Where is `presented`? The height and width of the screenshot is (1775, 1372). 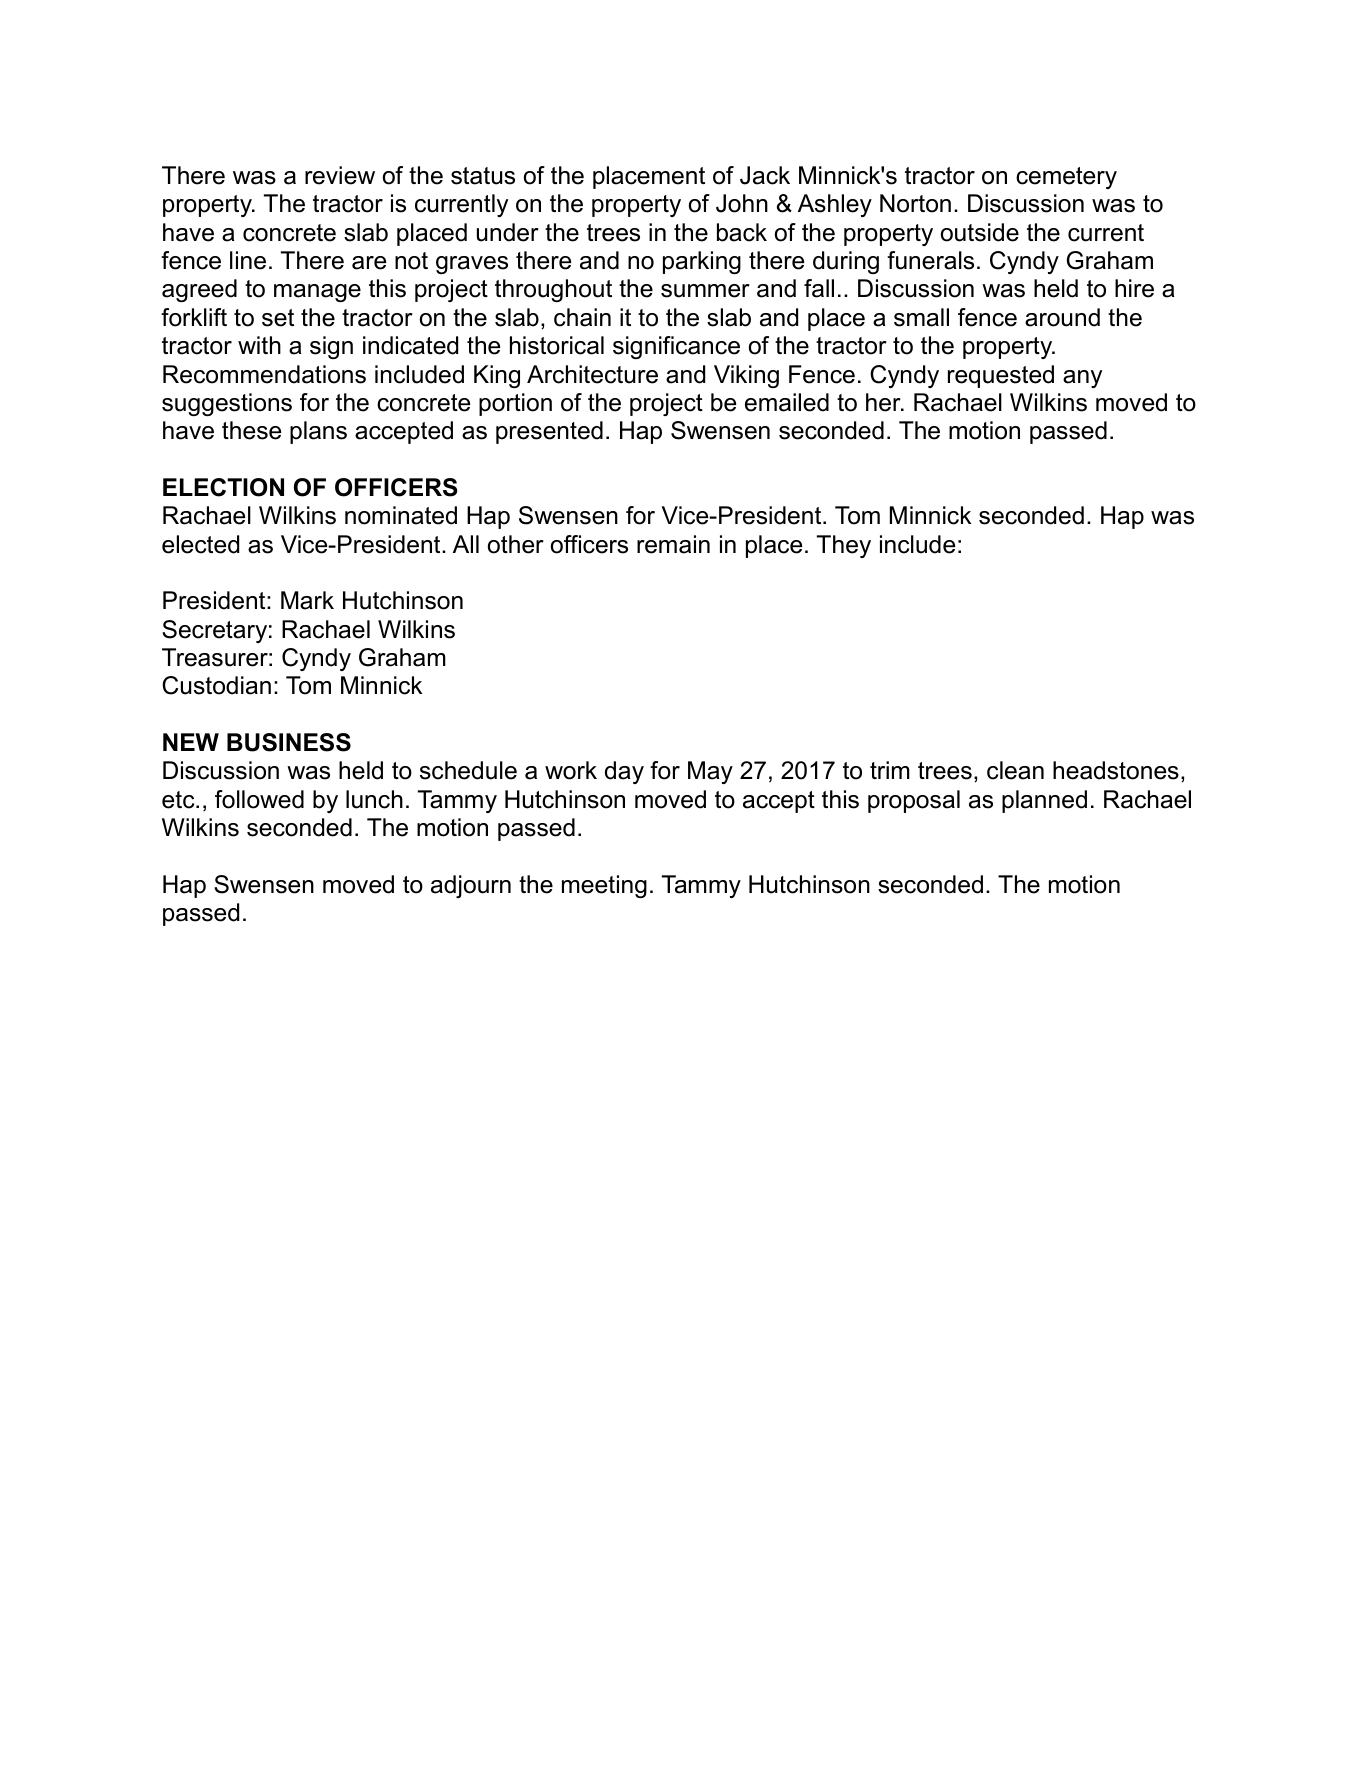 presented is located at coordinates (549, 432).
